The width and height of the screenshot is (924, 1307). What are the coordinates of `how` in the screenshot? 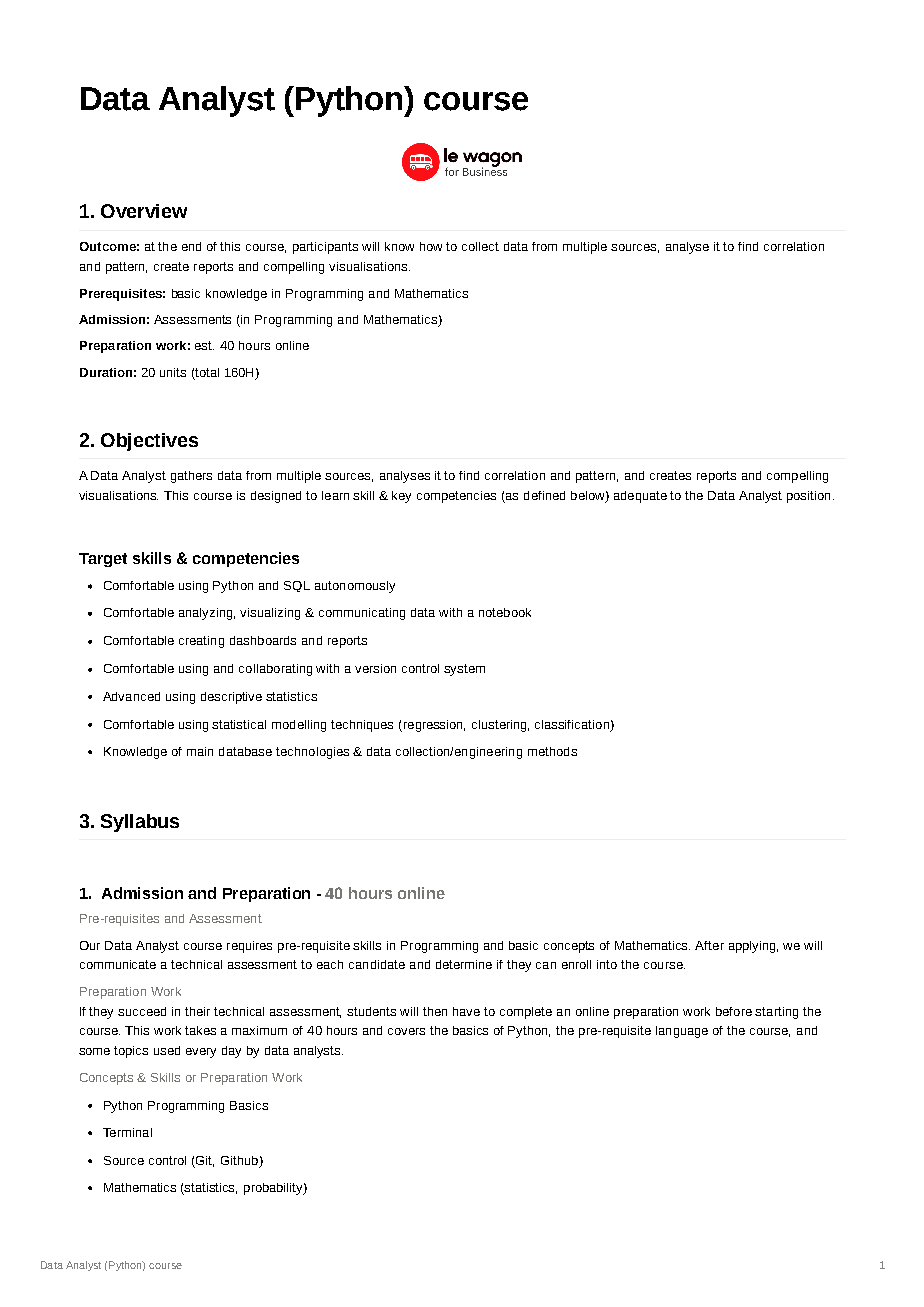 It's located at (431, 246).
